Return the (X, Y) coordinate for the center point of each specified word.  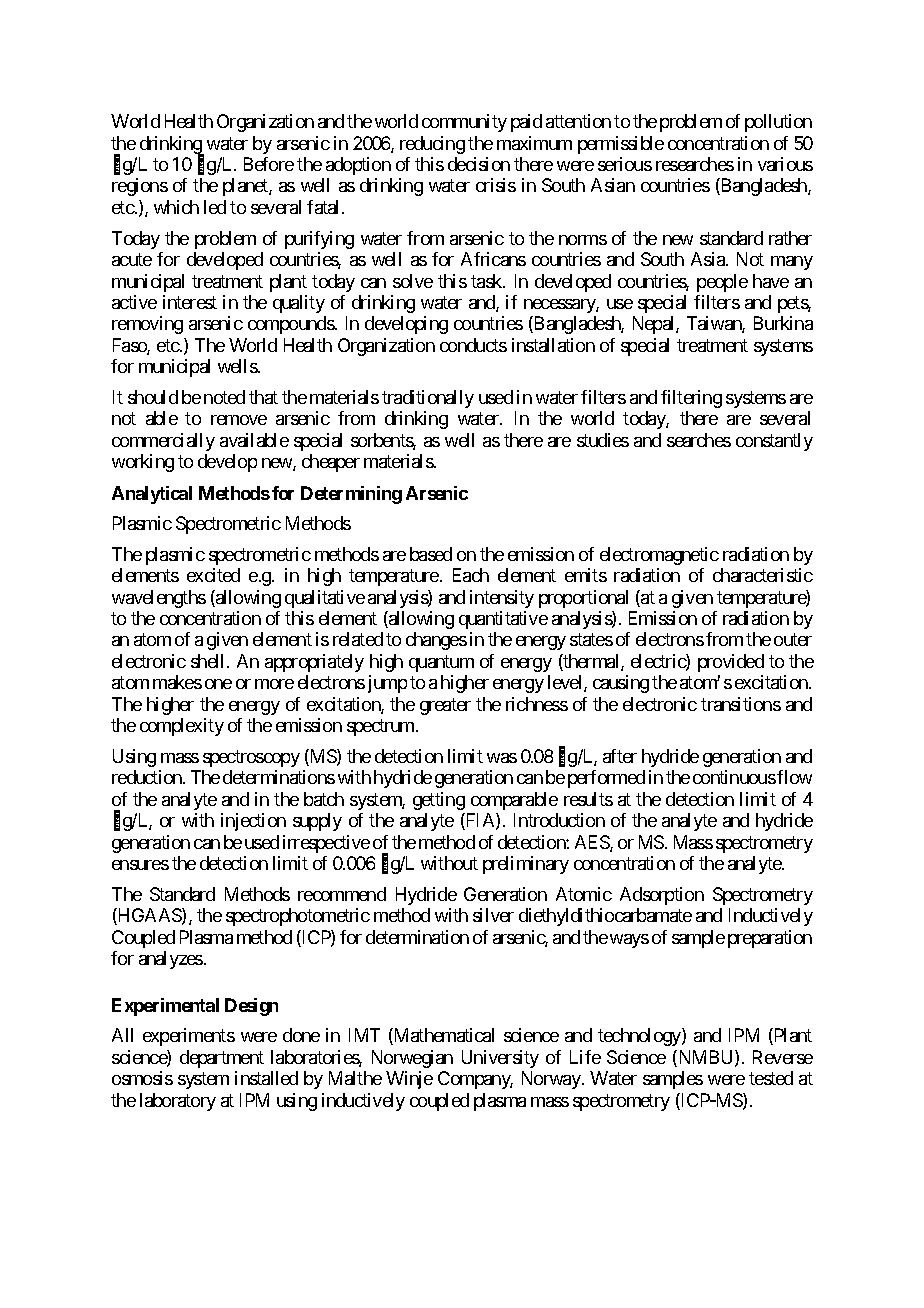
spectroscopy (251, 758)
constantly (774, 442)
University (500, 1059)
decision (479, 164)
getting (439, 801)
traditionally (428, 399)
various (785, 164)
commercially (163, 442)
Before (269, 164)
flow (794, 777)
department (222, 1059)
